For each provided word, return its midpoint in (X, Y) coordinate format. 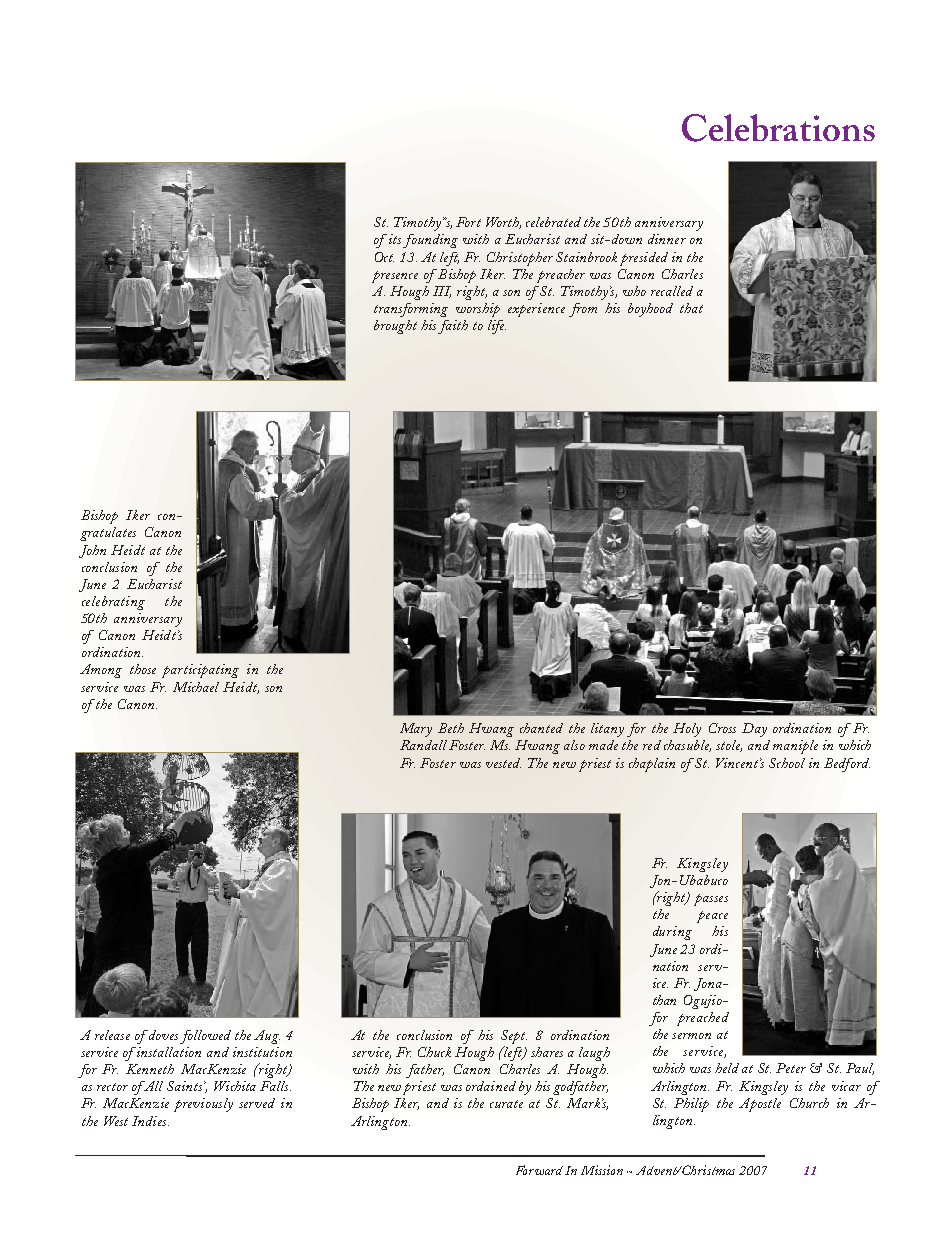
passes (711, 900)
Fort (468, 222)
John (92, 551)
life (497, 327)
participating (200, 671)
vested (503, 763)
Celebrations (778, 128)
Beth (451, 728)
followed (205, 1037)
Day (754, 730)
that (691, 308)
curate (506, 1104)
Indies (150, 1121)
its (395, 239)
